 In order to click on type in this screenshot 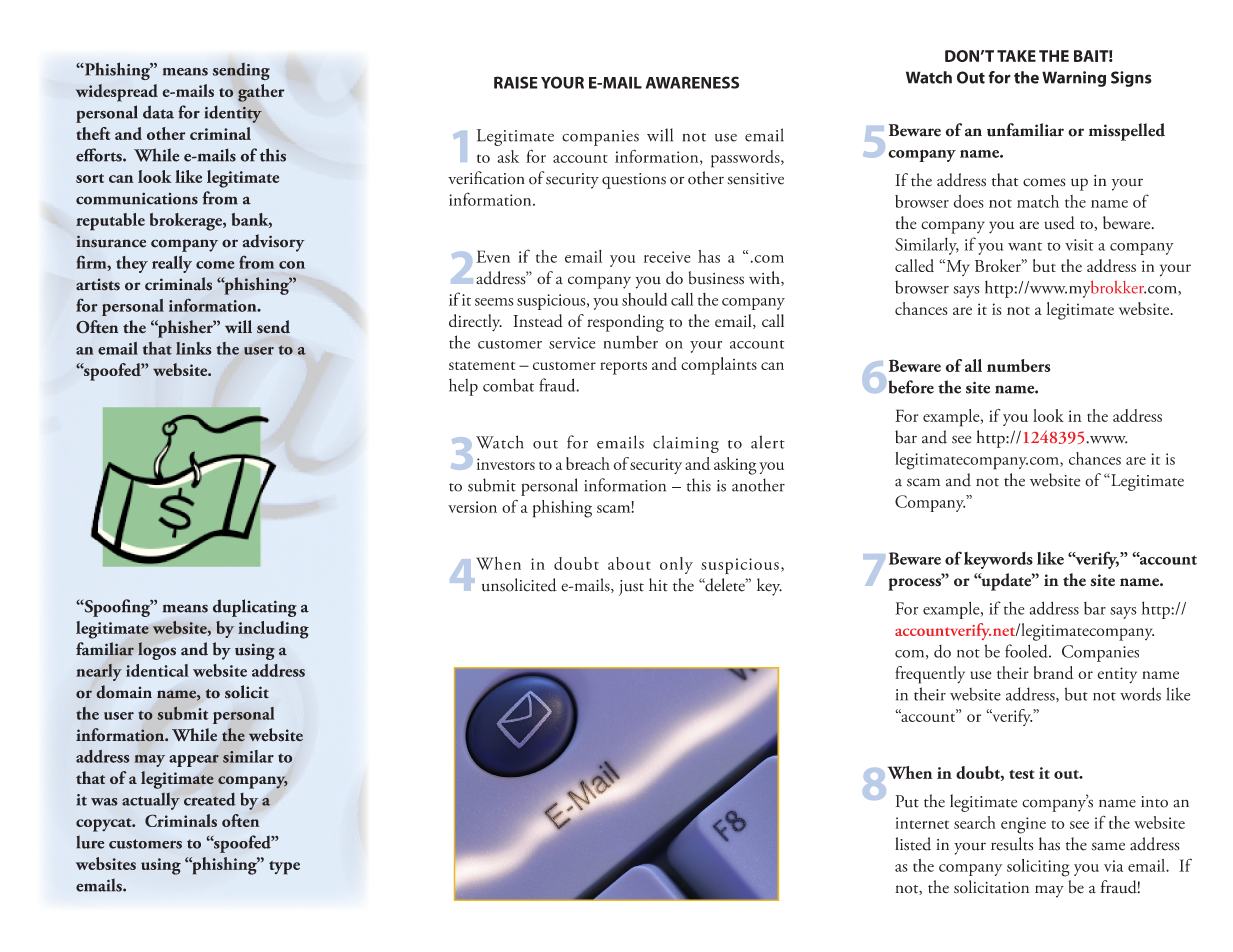, I will do `click(284, 868)`.
